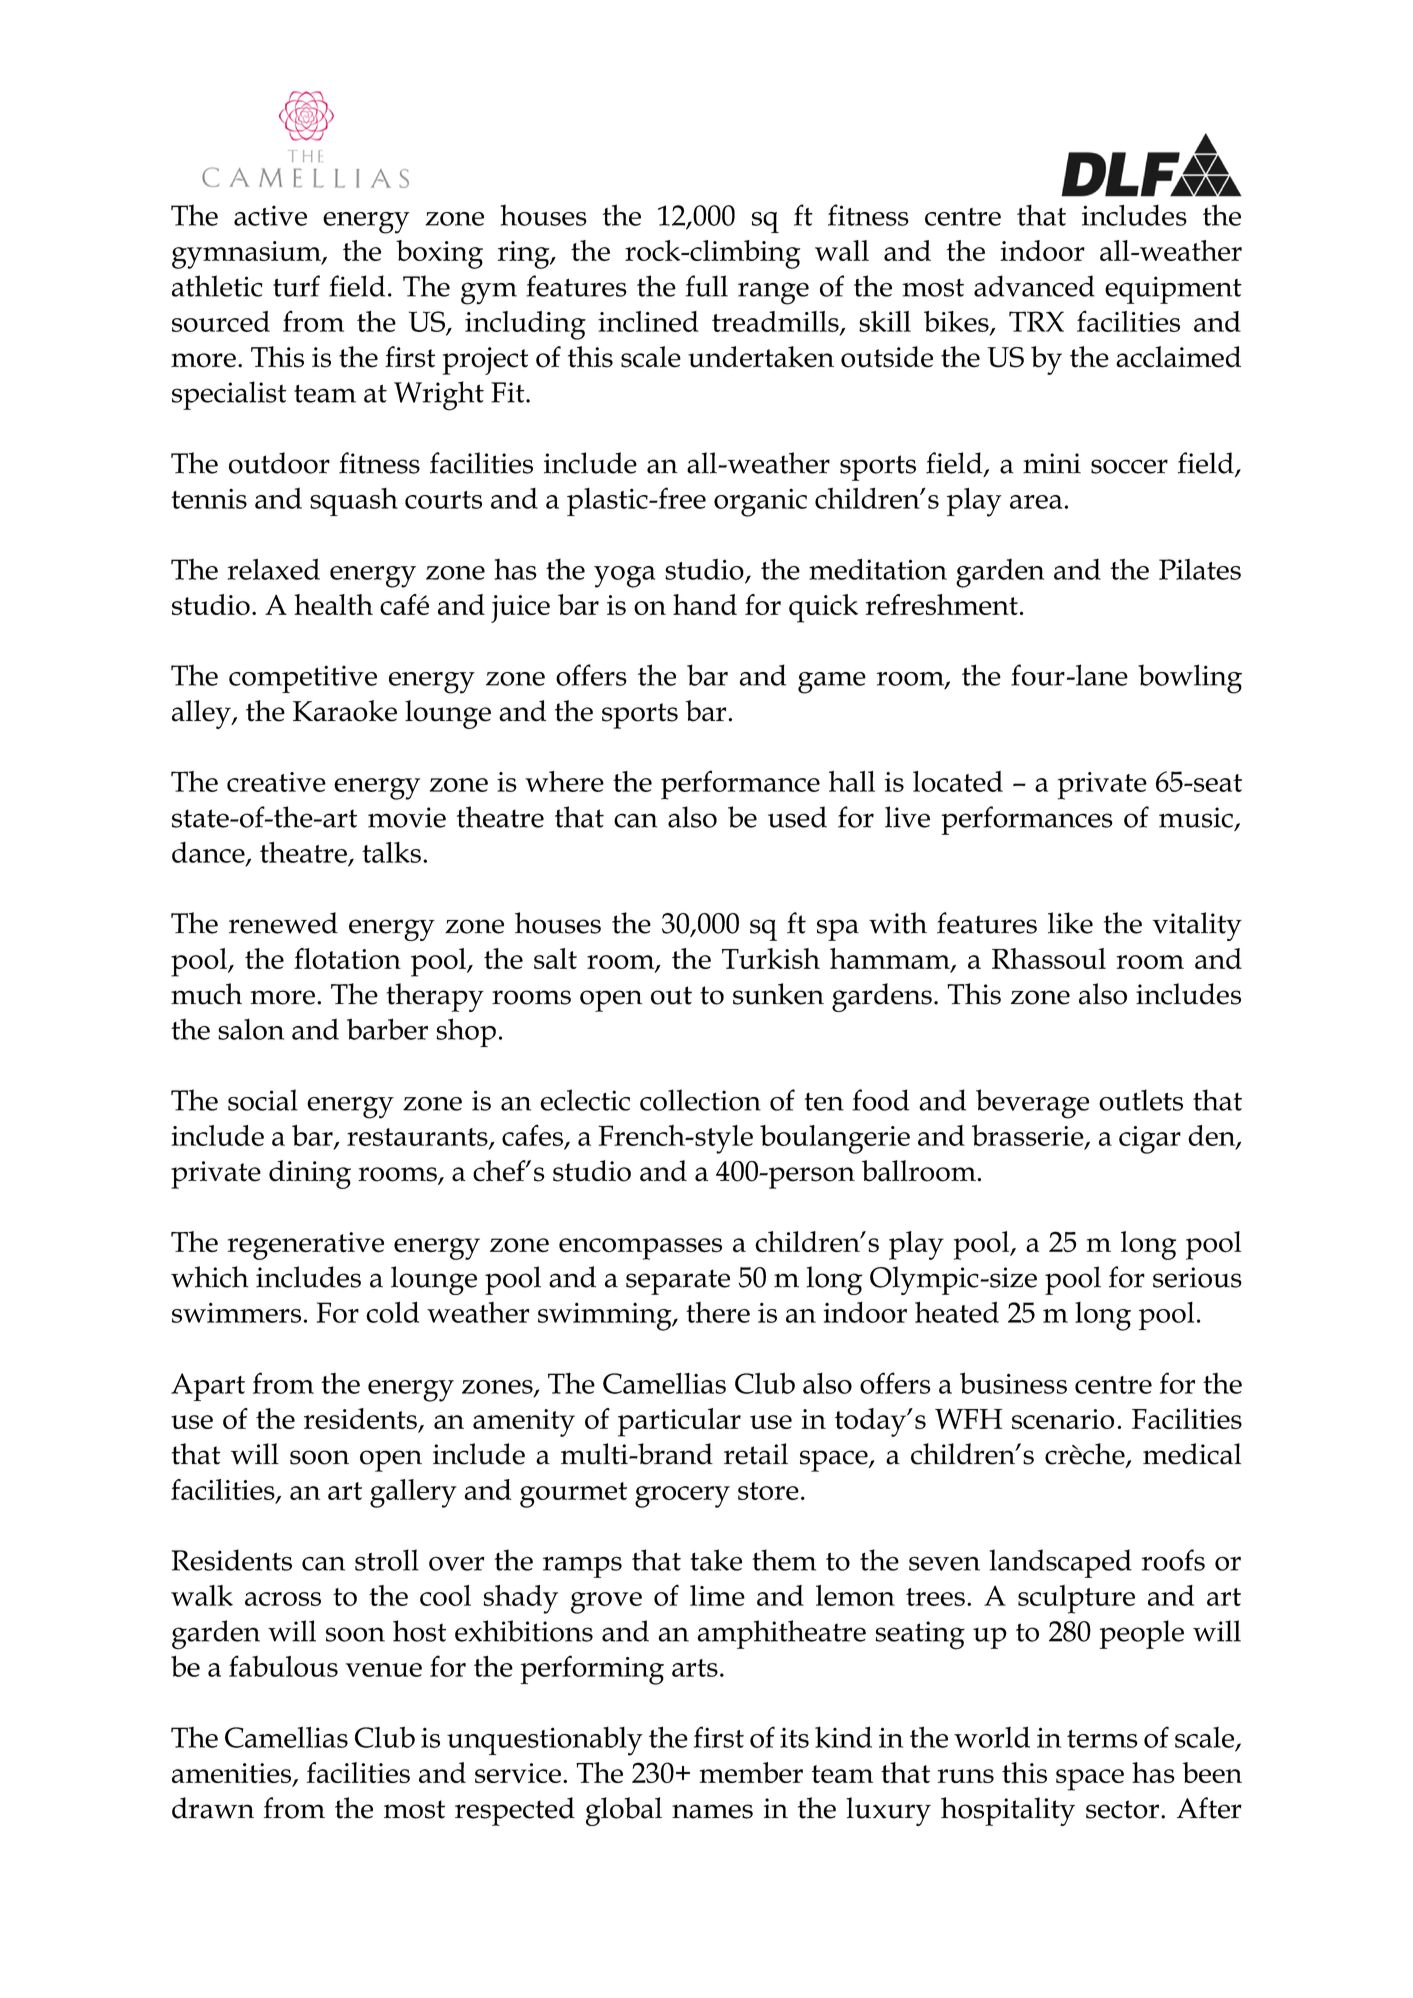 This image has height=1998, width=1413. What do you see at coordinates (1102, 1739) in the image?
I see `terms` at bounding box center [1102, 1739].
